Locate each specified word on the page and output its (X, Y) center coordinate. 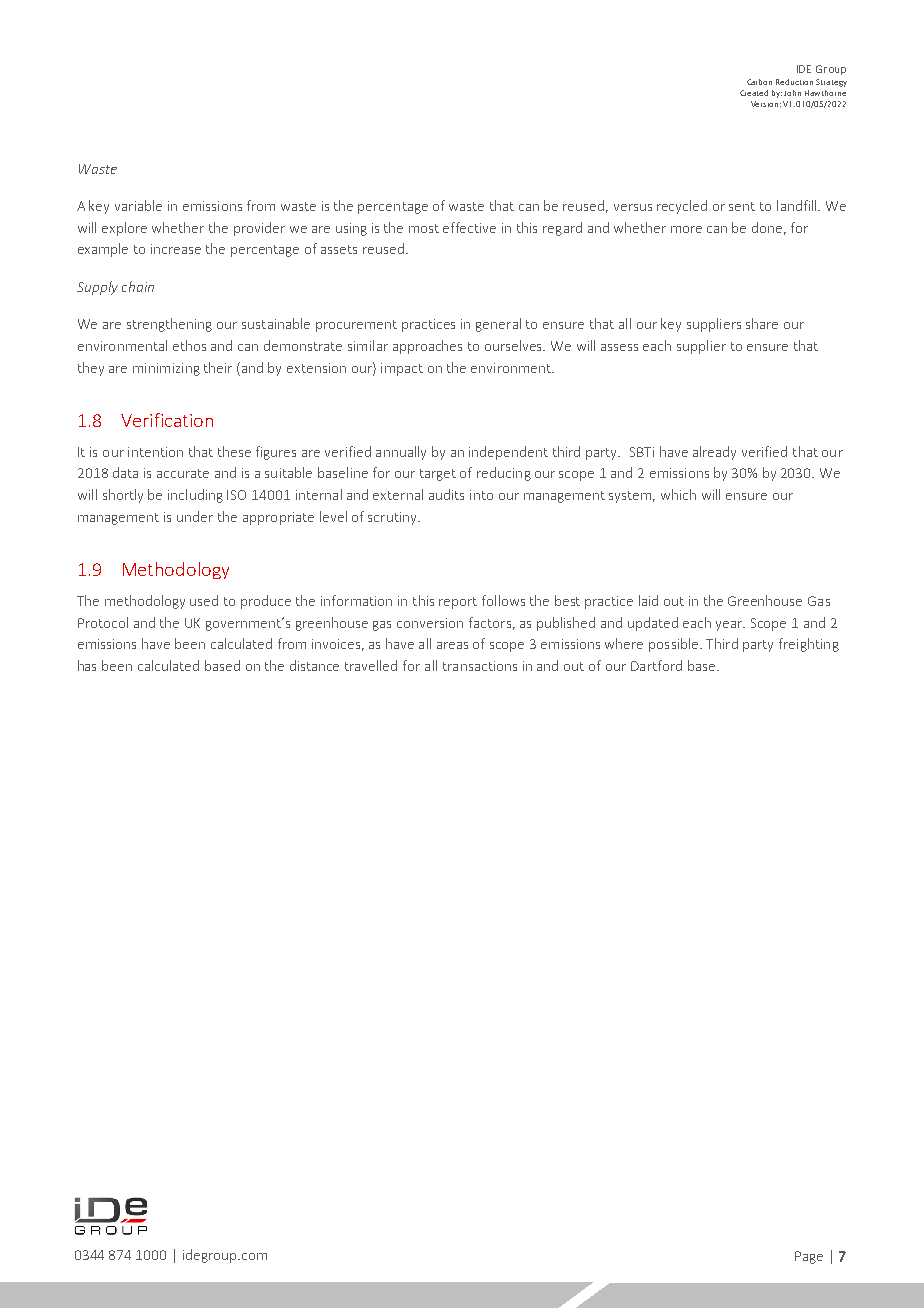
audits (446, 494)
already (714, 453)
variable (138, 205)
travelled (371, 665)
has (87, 665)
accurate (183, 473)
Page (809, 1257)
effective (469, 227)
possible (675, 645)
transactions (480, 666)
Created (754, 93)
